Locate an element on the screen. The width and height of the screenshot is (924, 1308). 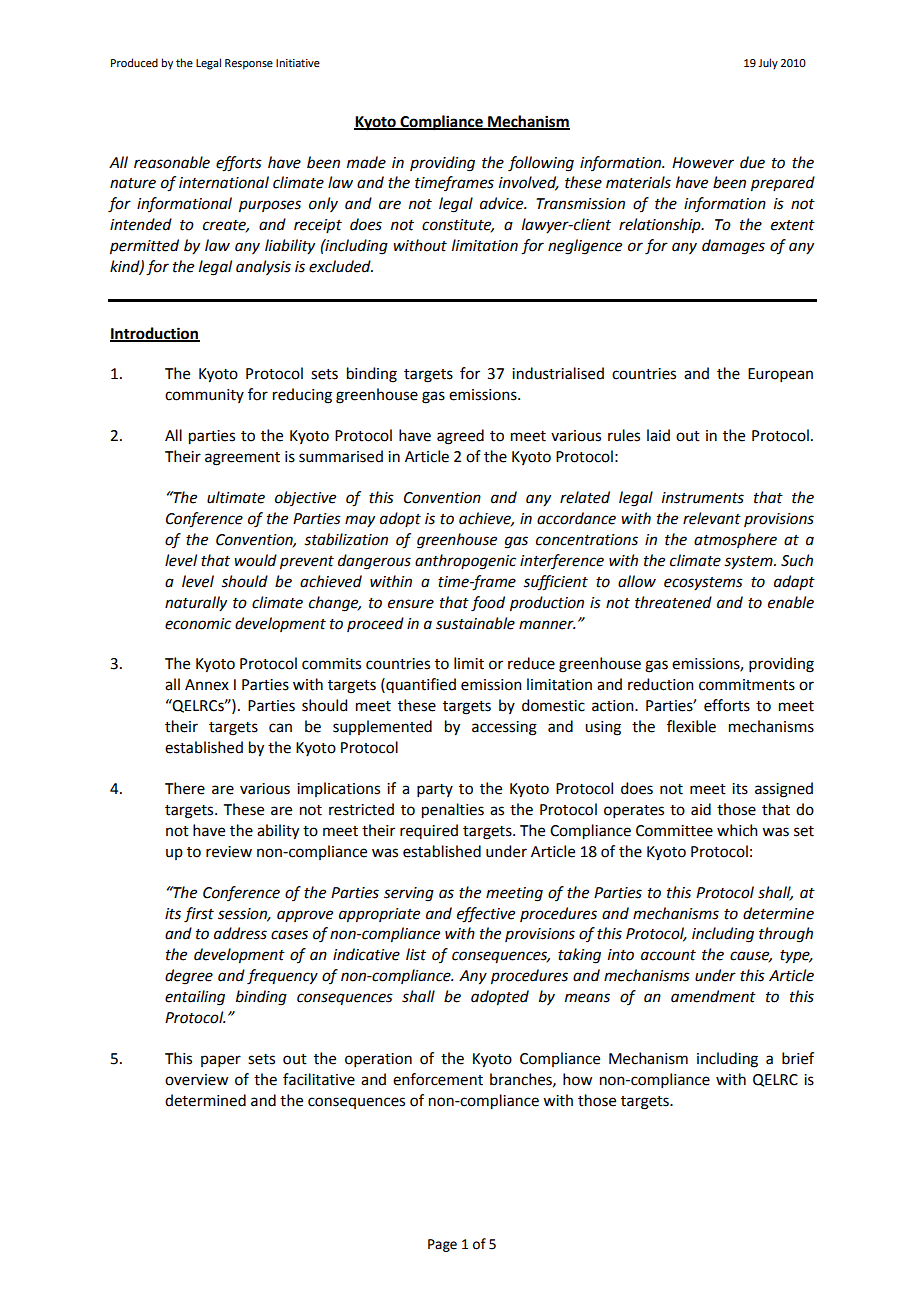
sustainable is located at coordinates (475, 623).
